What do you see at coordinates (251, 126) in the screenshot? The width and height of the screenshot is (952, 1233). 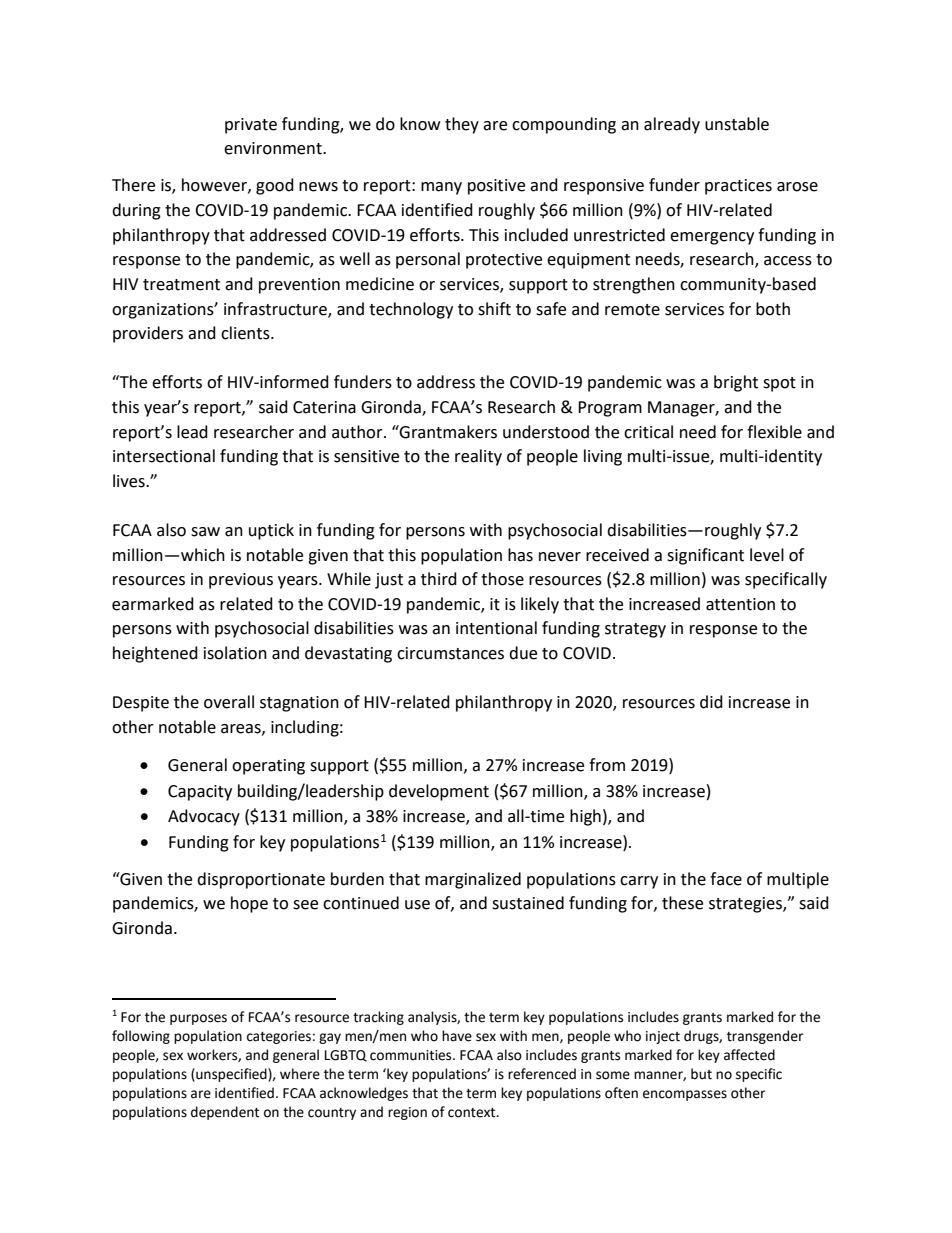 I see `private` at bounding box center [251, 126].
